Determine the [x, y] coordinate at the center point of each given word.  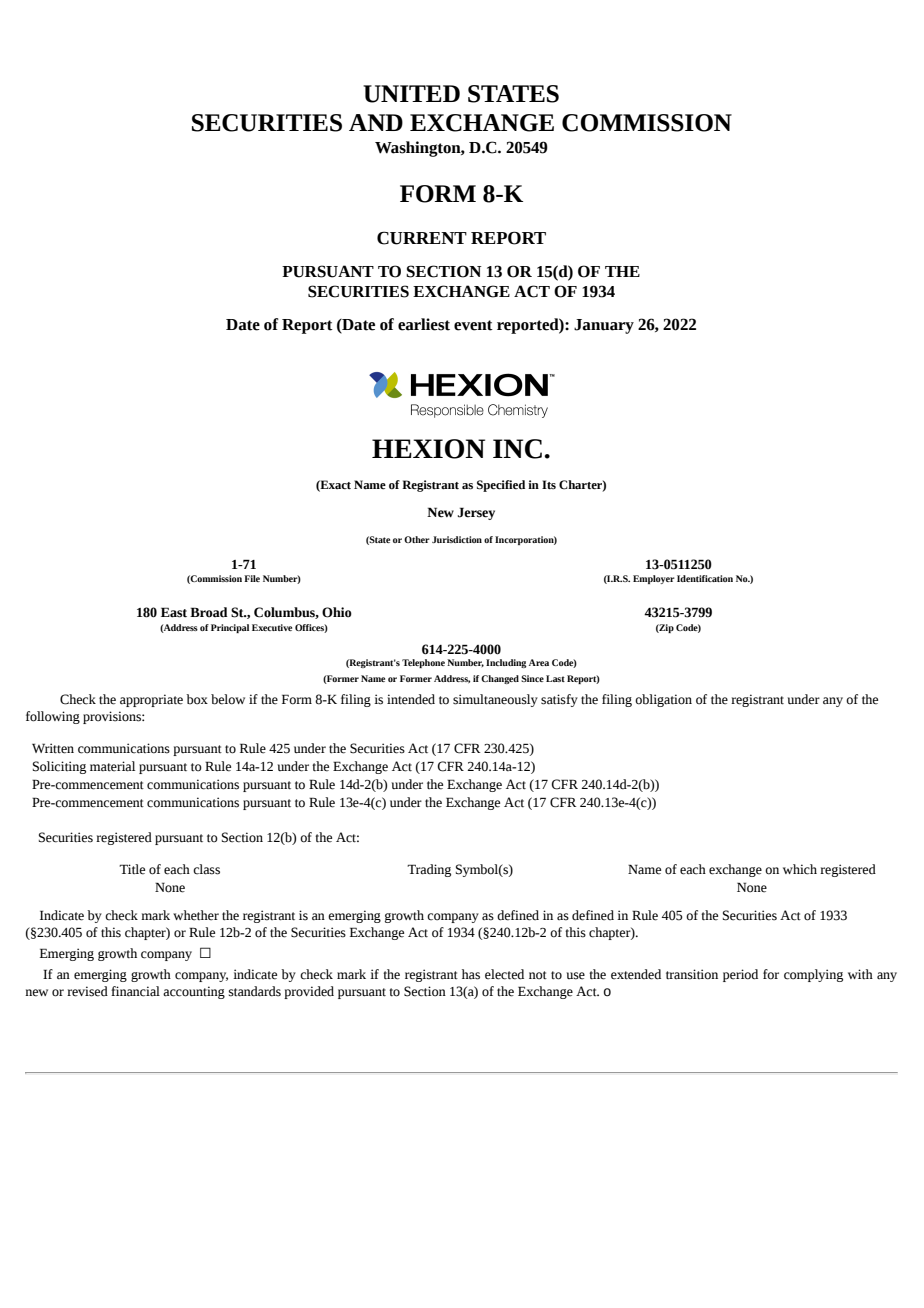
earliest [424, 324]
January [604, 326]
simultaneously [495, 700]
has [471, 974]
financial [135, 991]
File [252, 578]
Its [549, 485]
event [473, 325]
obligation [663, 700]
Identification [705, 578]
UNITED [411, 94]
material [112, 766]
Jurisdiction [457, 539]
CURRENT [422, 238]
